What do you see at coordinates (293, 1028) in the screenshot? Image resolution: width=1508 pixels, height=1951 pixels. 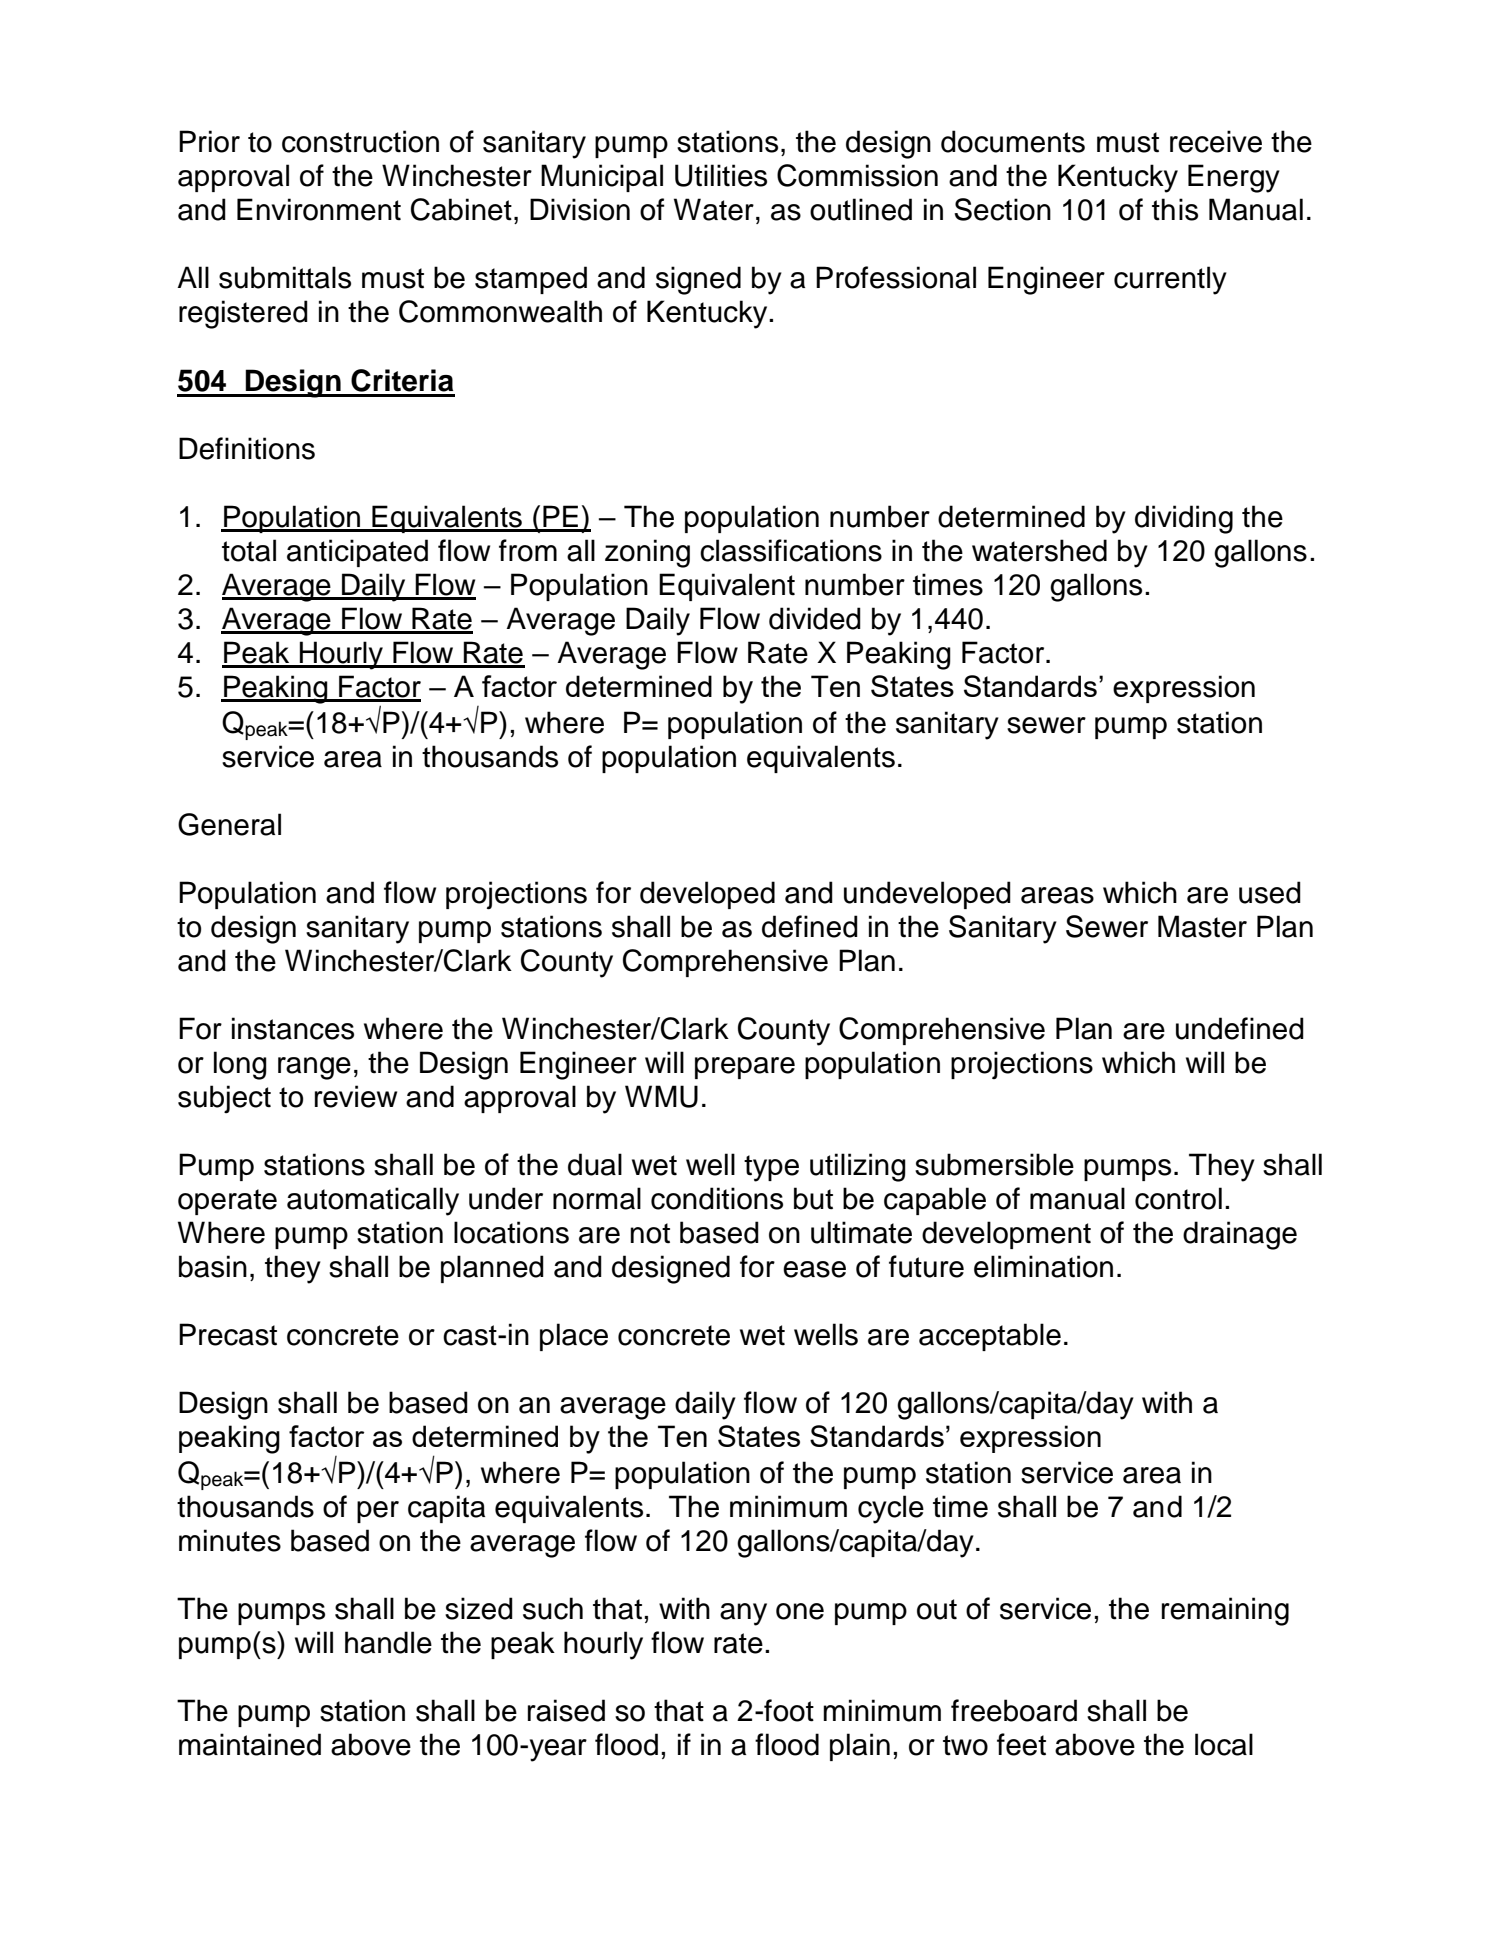 I see `instances` at bounding box center [293, 1028].
